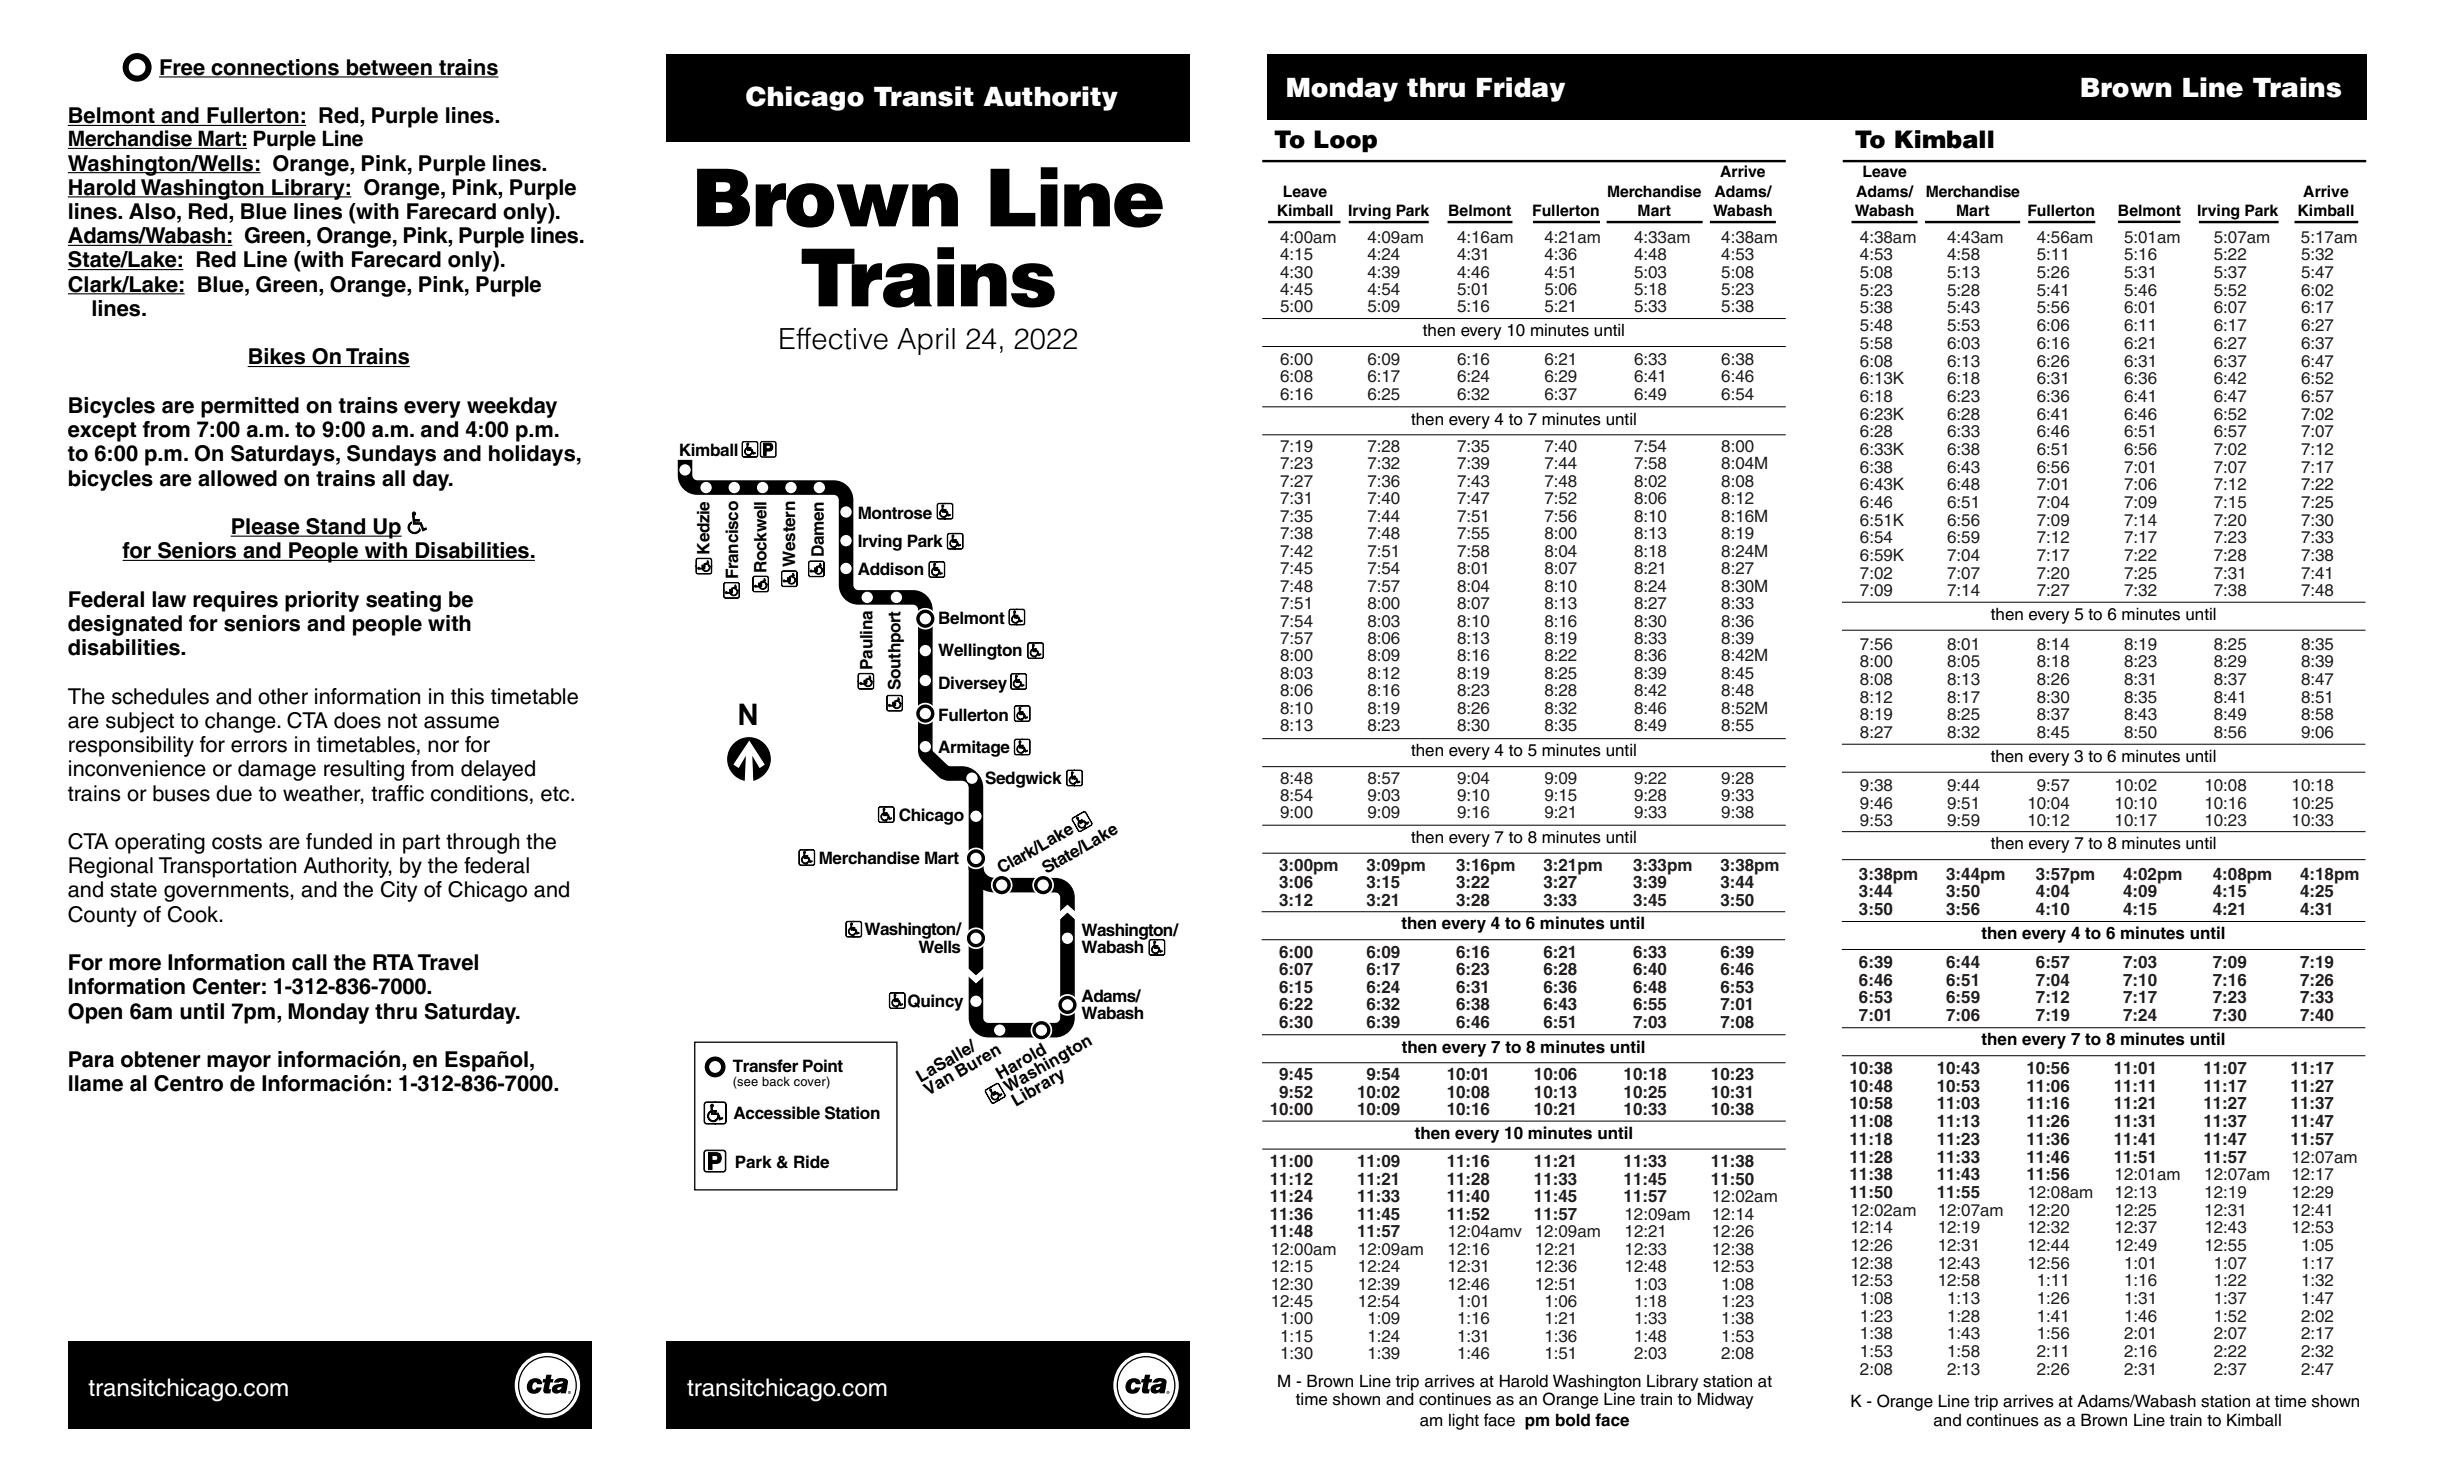 Image resolution: width=2443 pixels, height=1483 pixels. Describe the element at coordinates (890, 569) in the screenshot. I see `Addison` at that location.
